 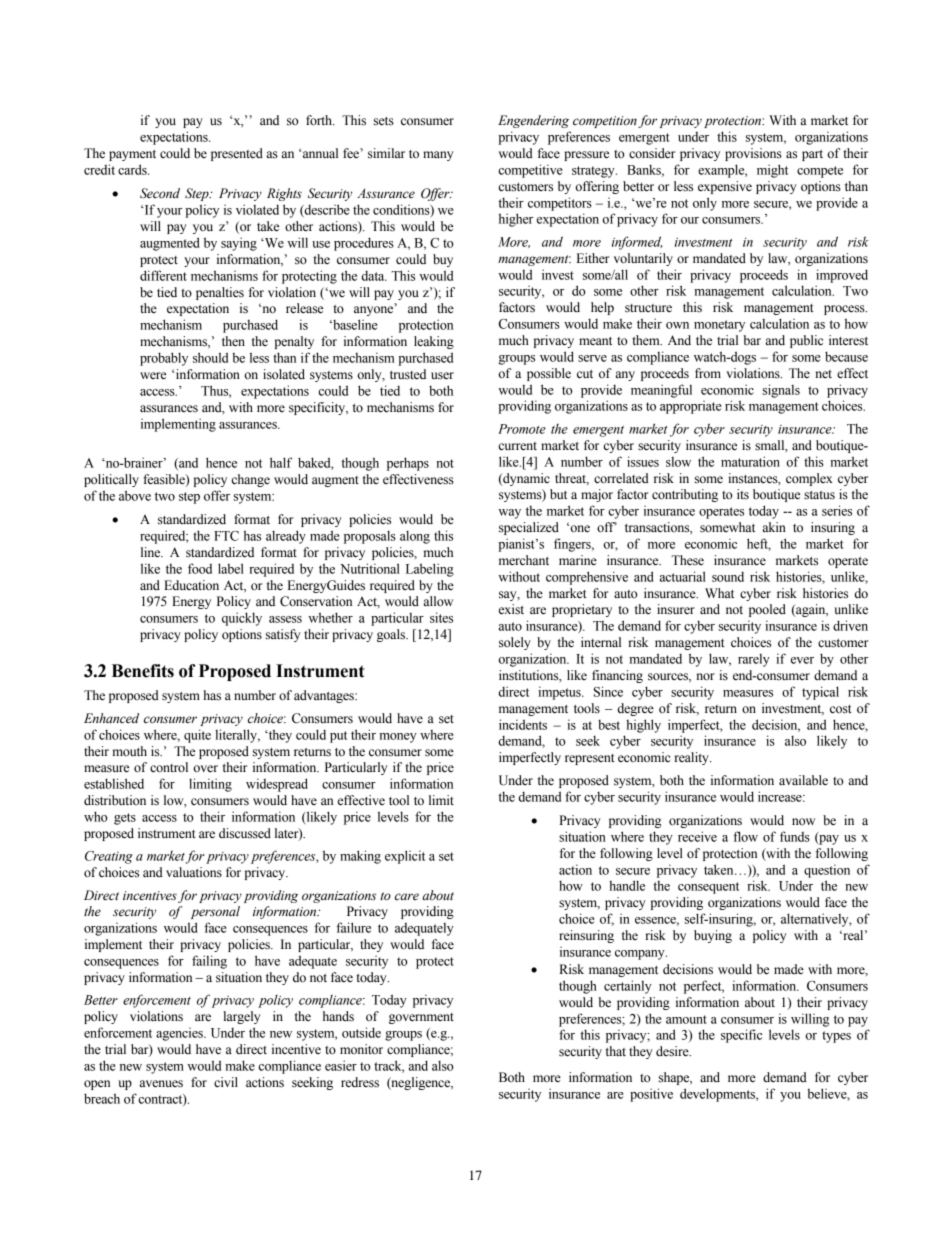 I want to click on valuations, so click(x=194, y=872).
